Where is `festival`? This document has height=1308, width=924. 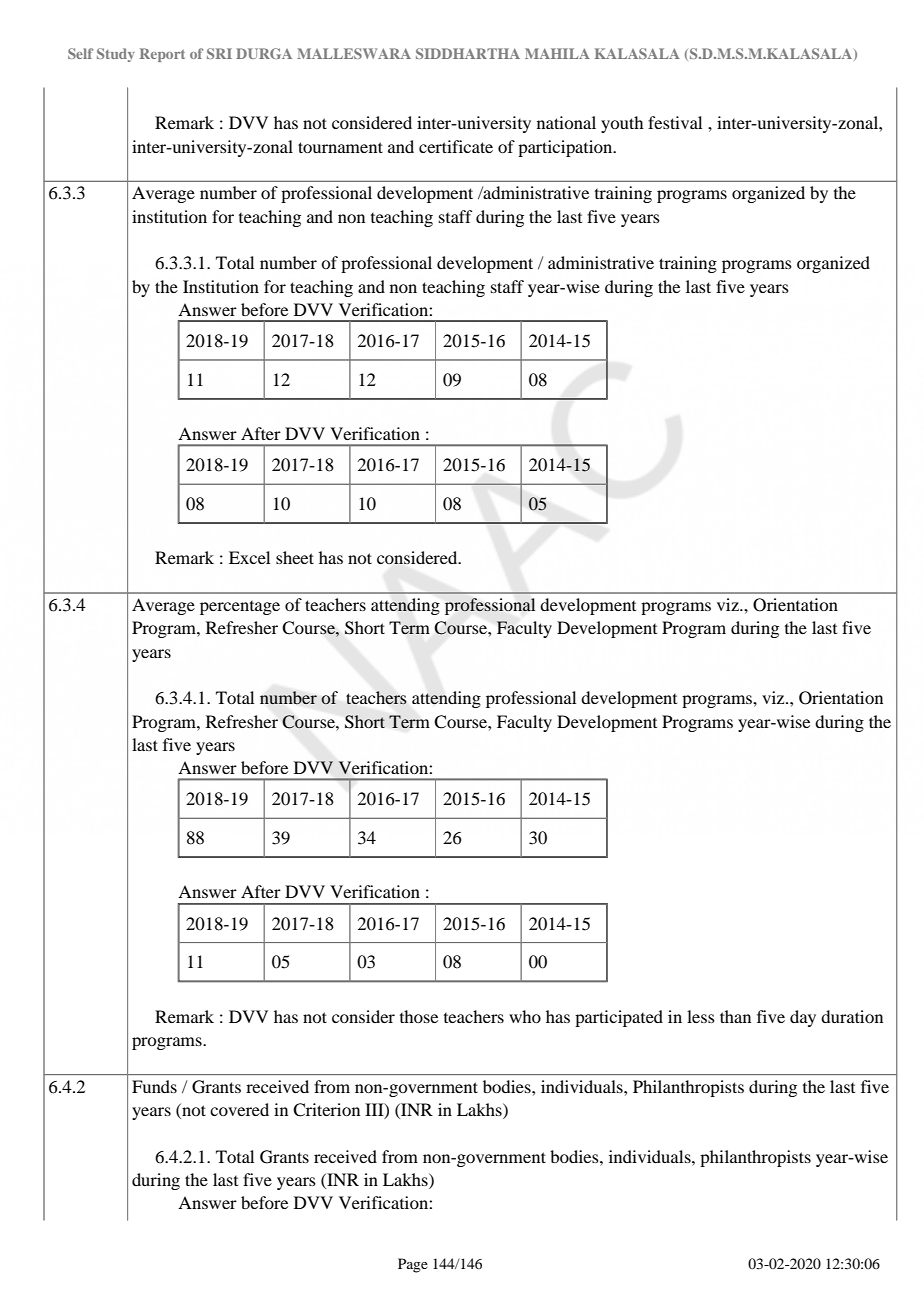
festival is located at coordinates (675, 122).
